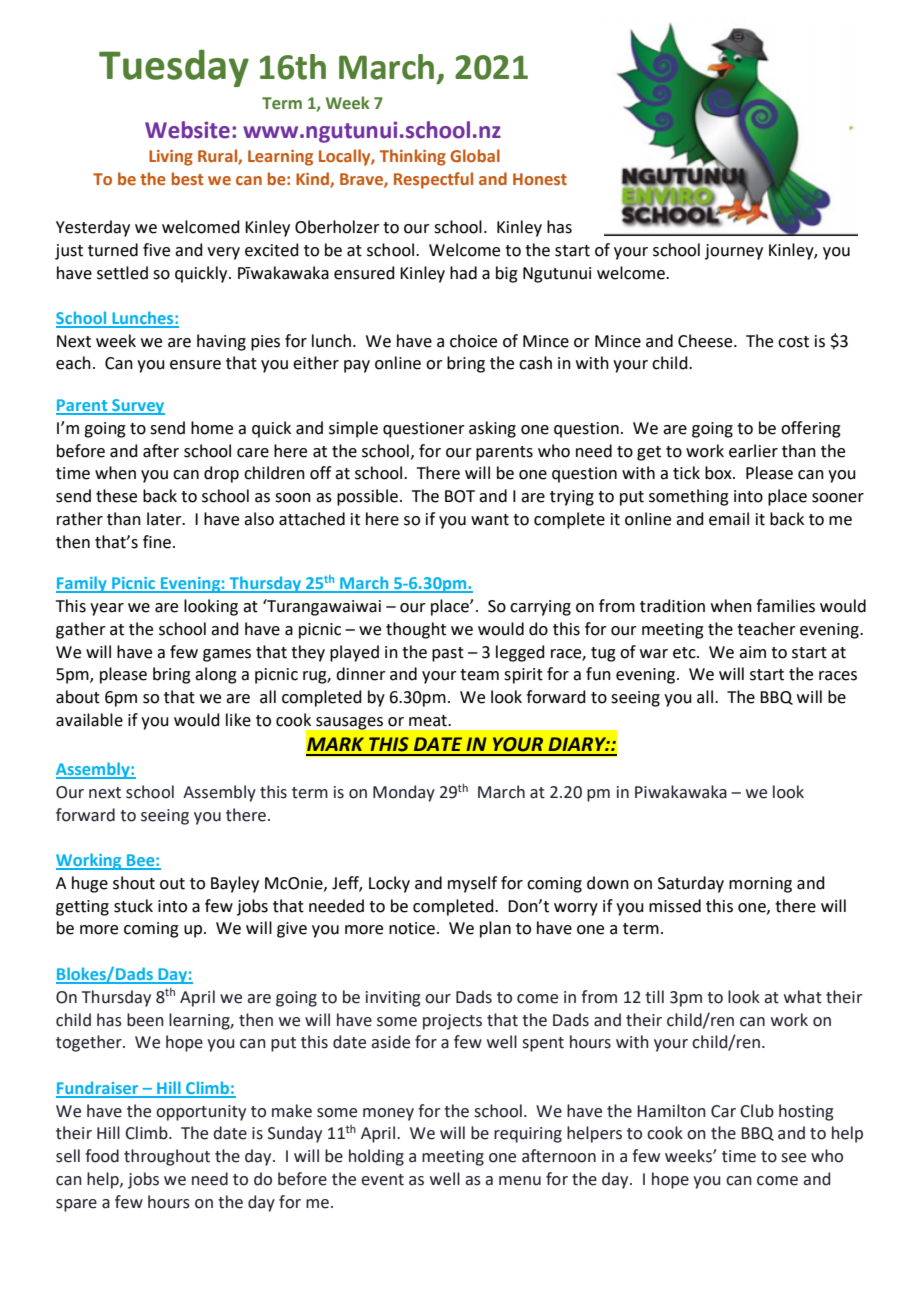  Describe the element at coordinates (752, 652) in the image. I see `aim` at that location.
